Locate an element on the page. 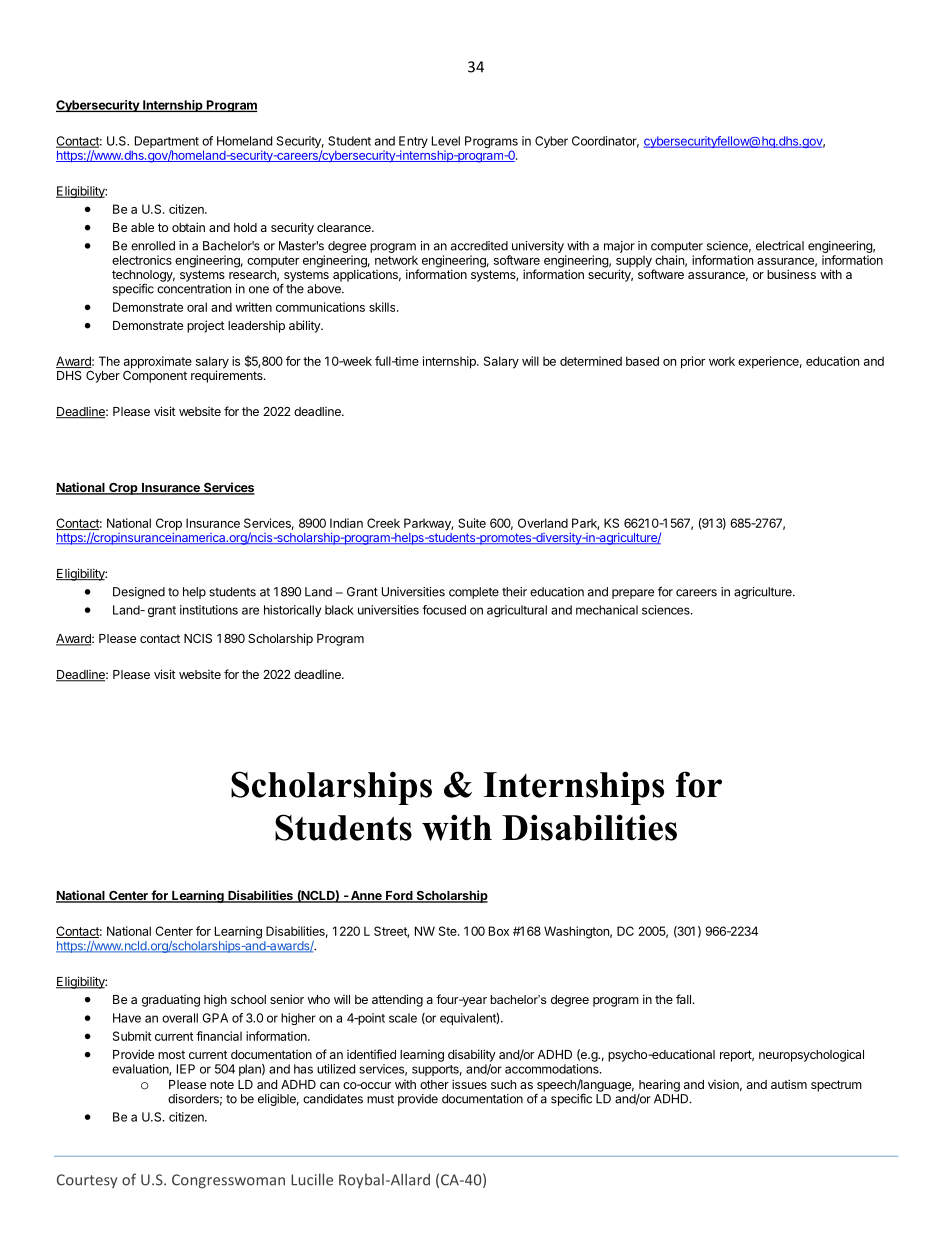 This image has width=952, height=1233. issues is located at coordinates (469, 1084).
